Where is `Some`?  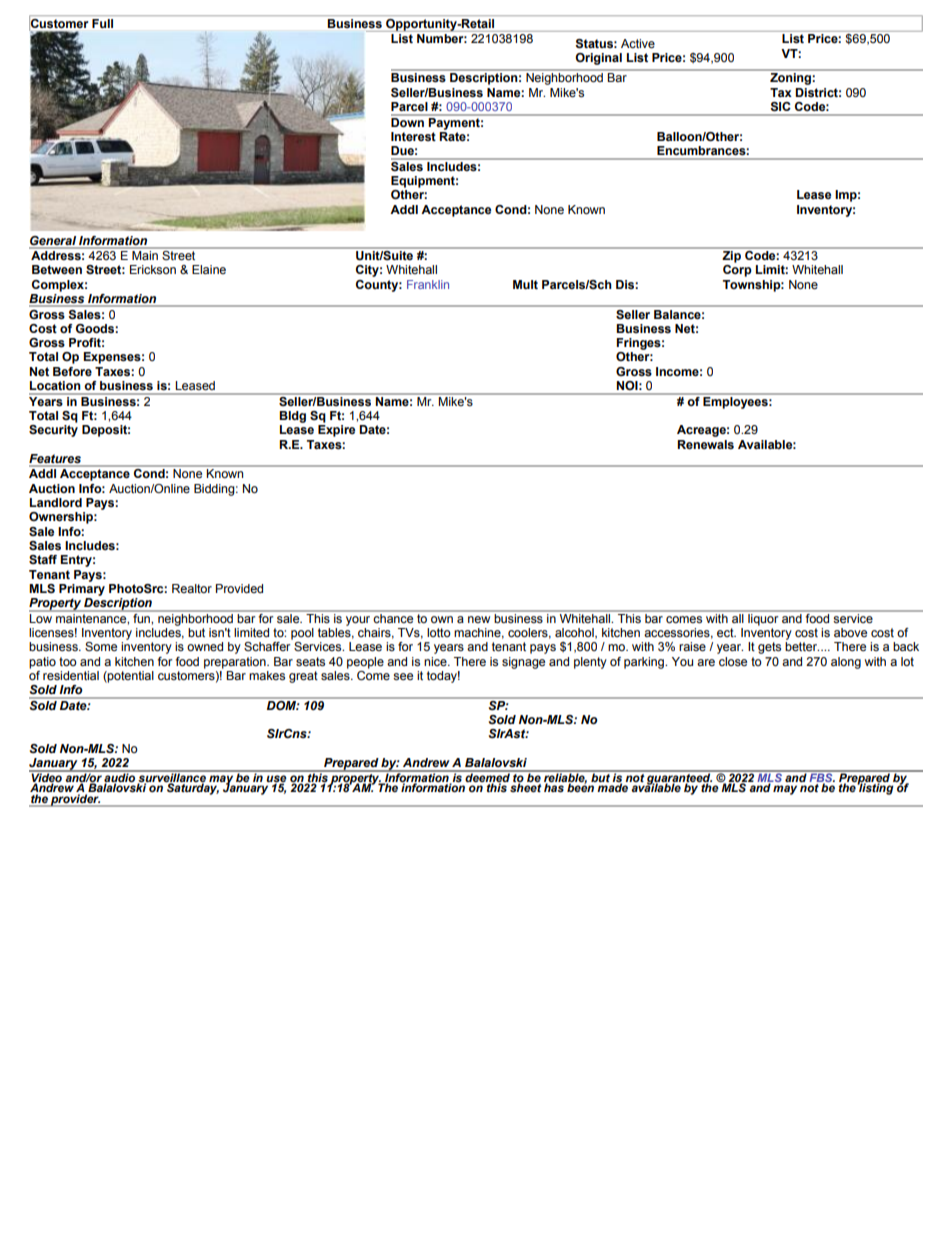 Some is located at coordinates (101, 646).
